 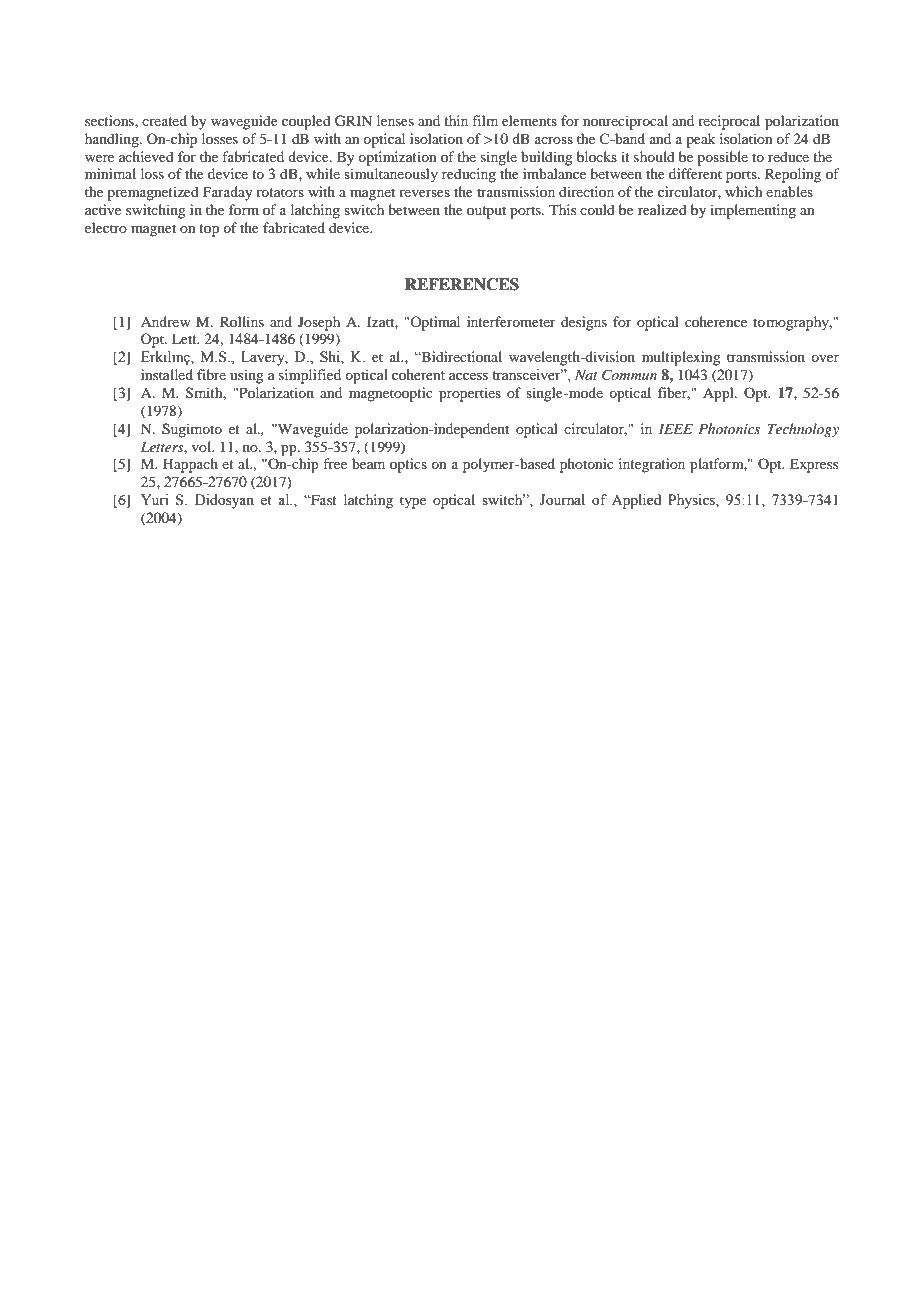 I want to click on thin, so click(x=456, y=120).
